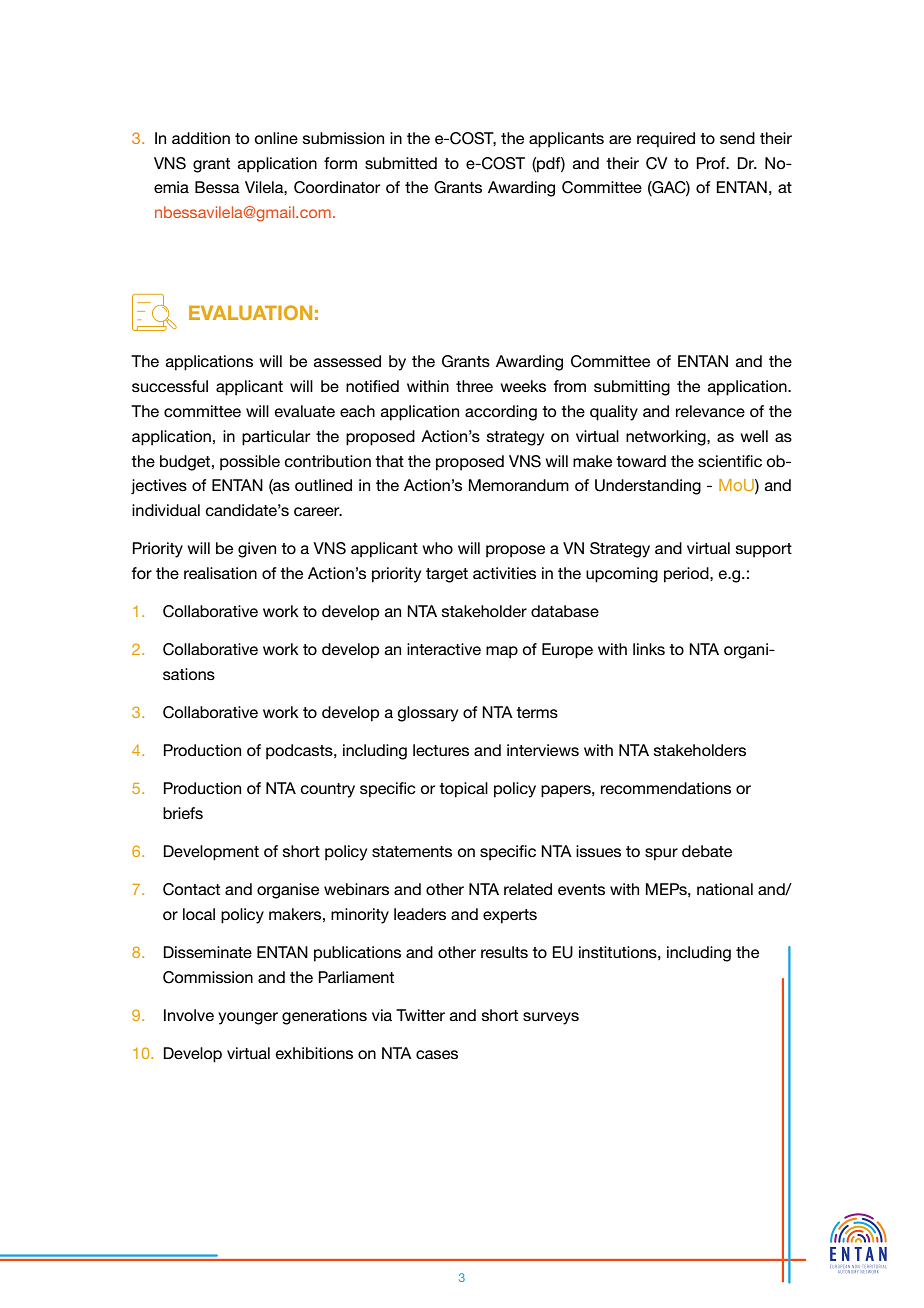  Describe the element at coordinates (687, 575) in the screenshot. I see `period` at that location.
